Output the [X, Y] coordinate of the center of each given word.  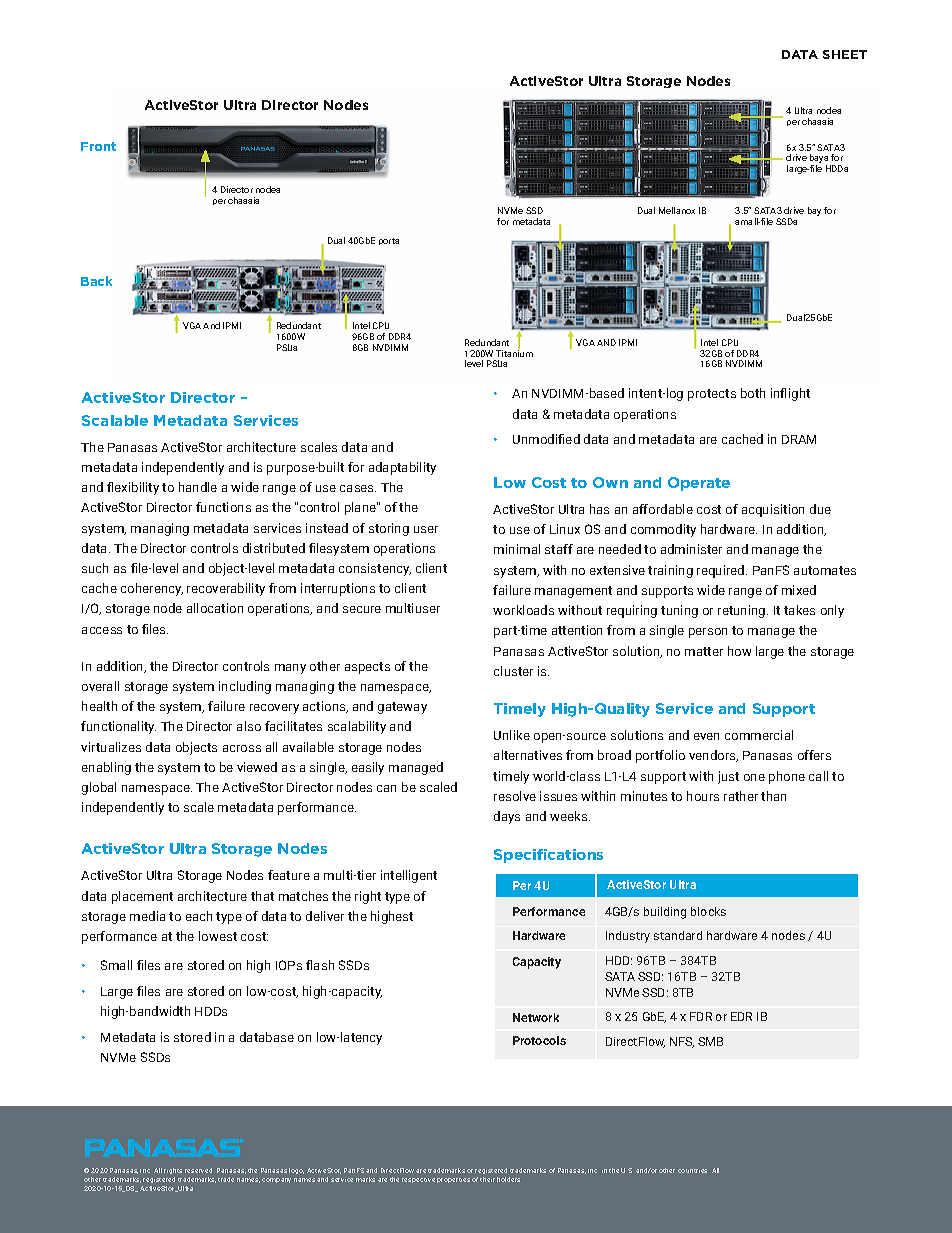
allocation [215, 608]
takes [799, 610]
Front [98, 146]
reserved [198, 1170]
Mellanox [677, 210]
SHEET [845, 54]
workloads [523, 610]
